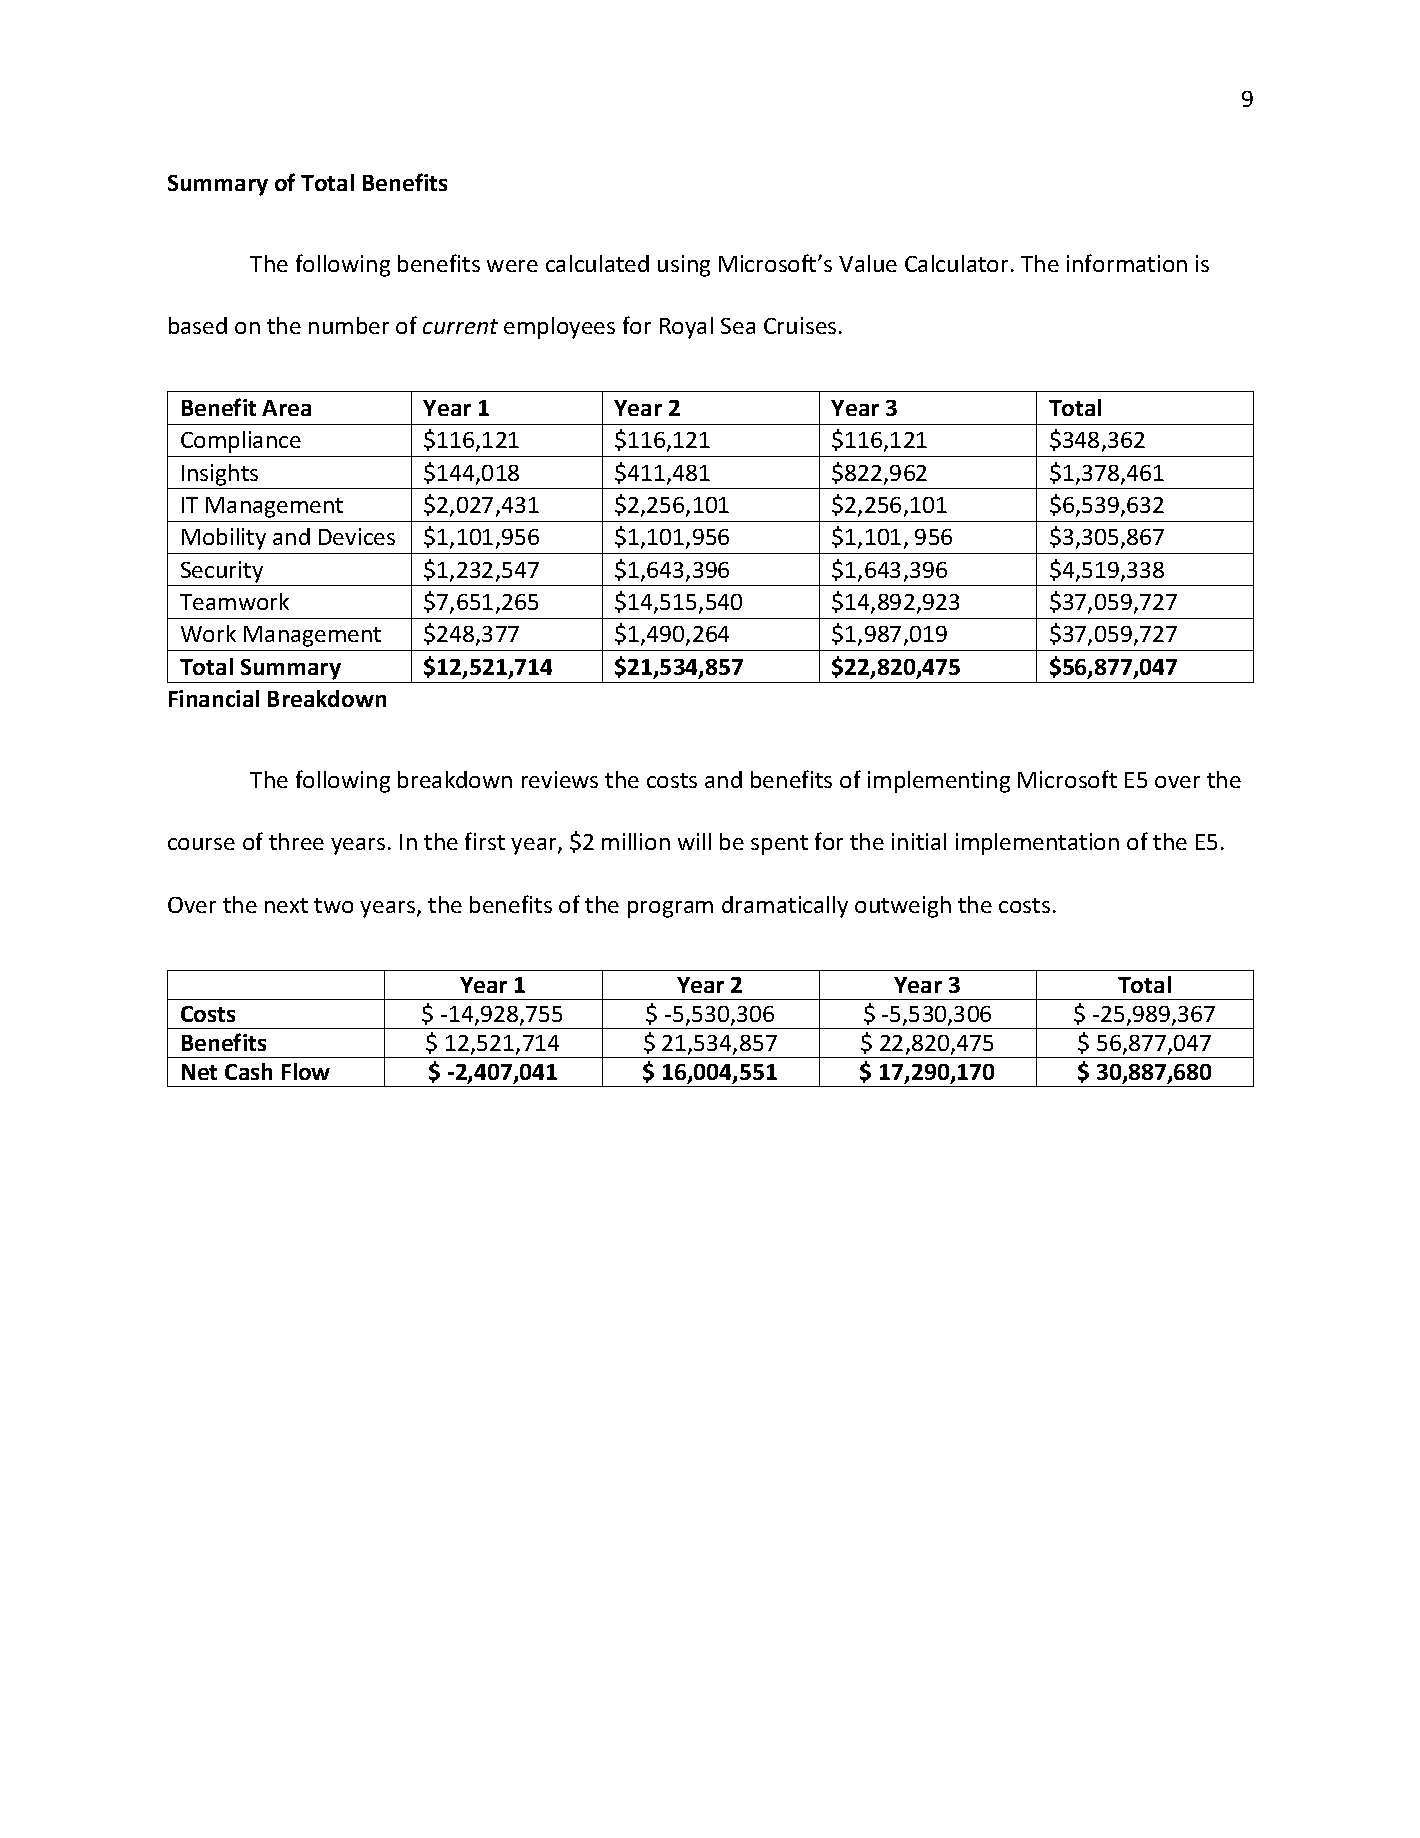  What do you see at coordinates (670, 909) in the screenshot?
I see `program` at bounding box center [670, 909].
